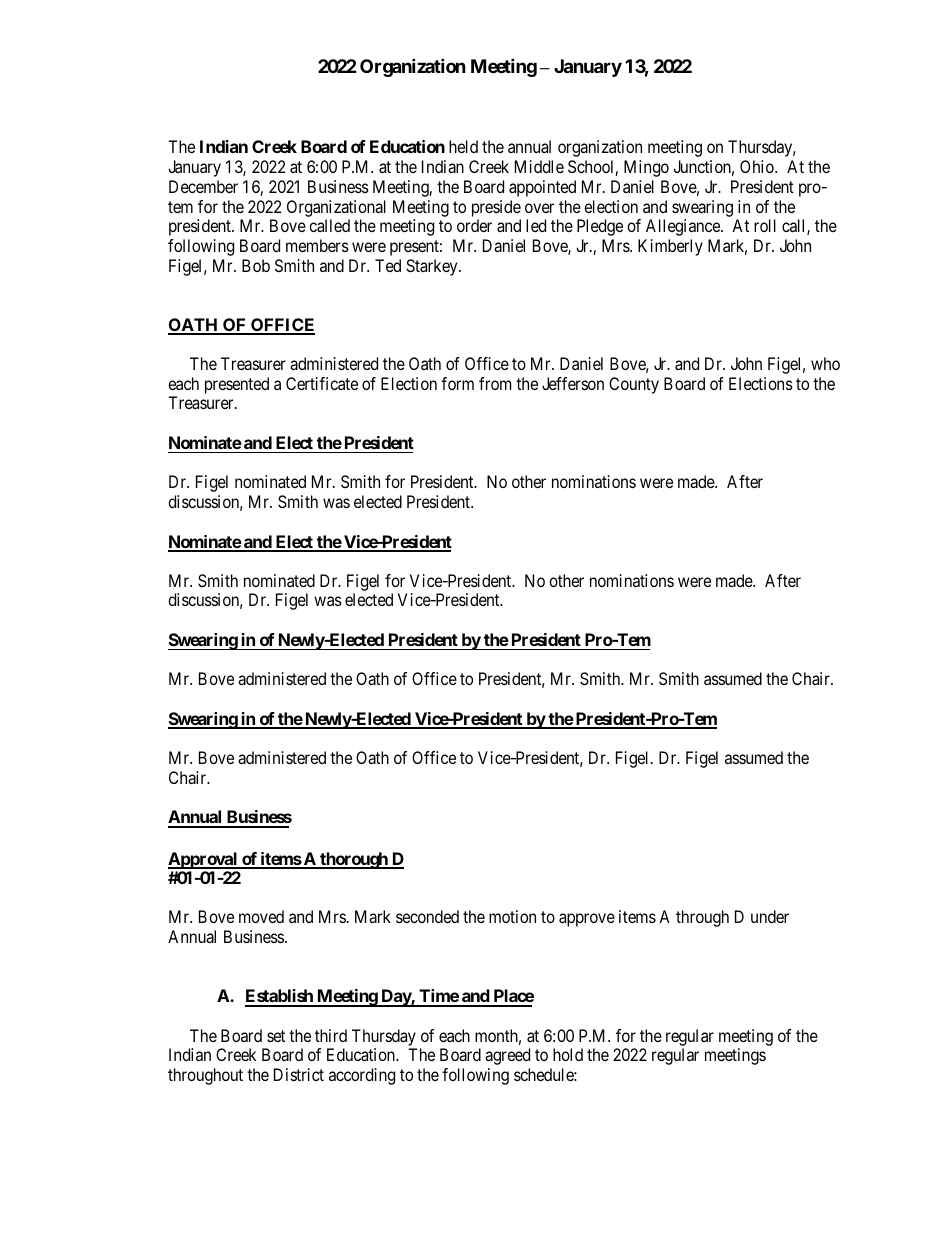 The width and height of the image is (952, 1233). What do you see at coordinates (507, 1056) in the image?
I see `agreed` at bounding box center [507, 1056].
